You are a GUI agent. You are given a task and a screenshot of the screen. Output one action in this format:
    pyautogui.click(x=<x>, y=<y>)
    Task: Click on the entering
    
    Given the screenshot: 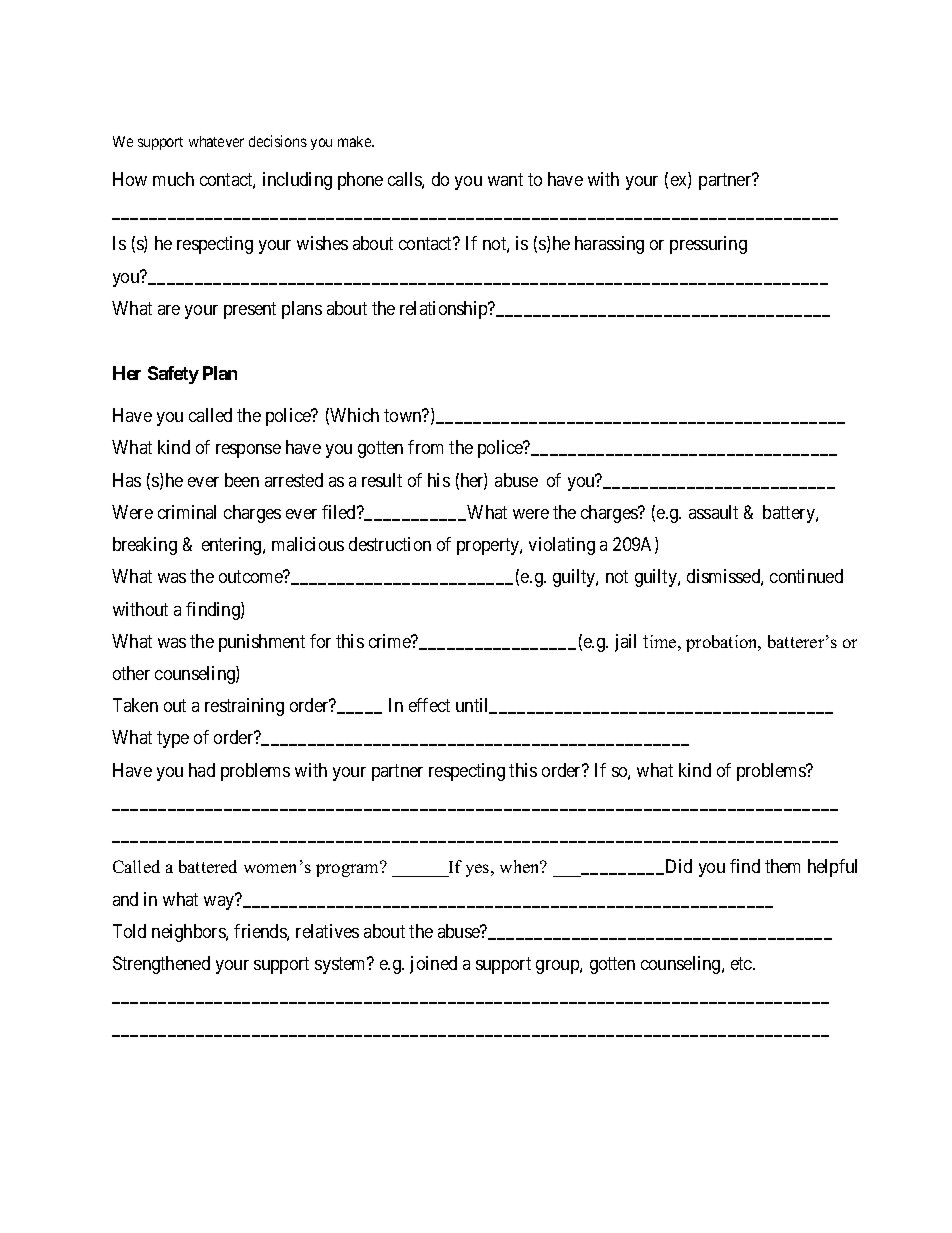 What is the action you would take?
    pyautogui.click(x=233, y=546)
